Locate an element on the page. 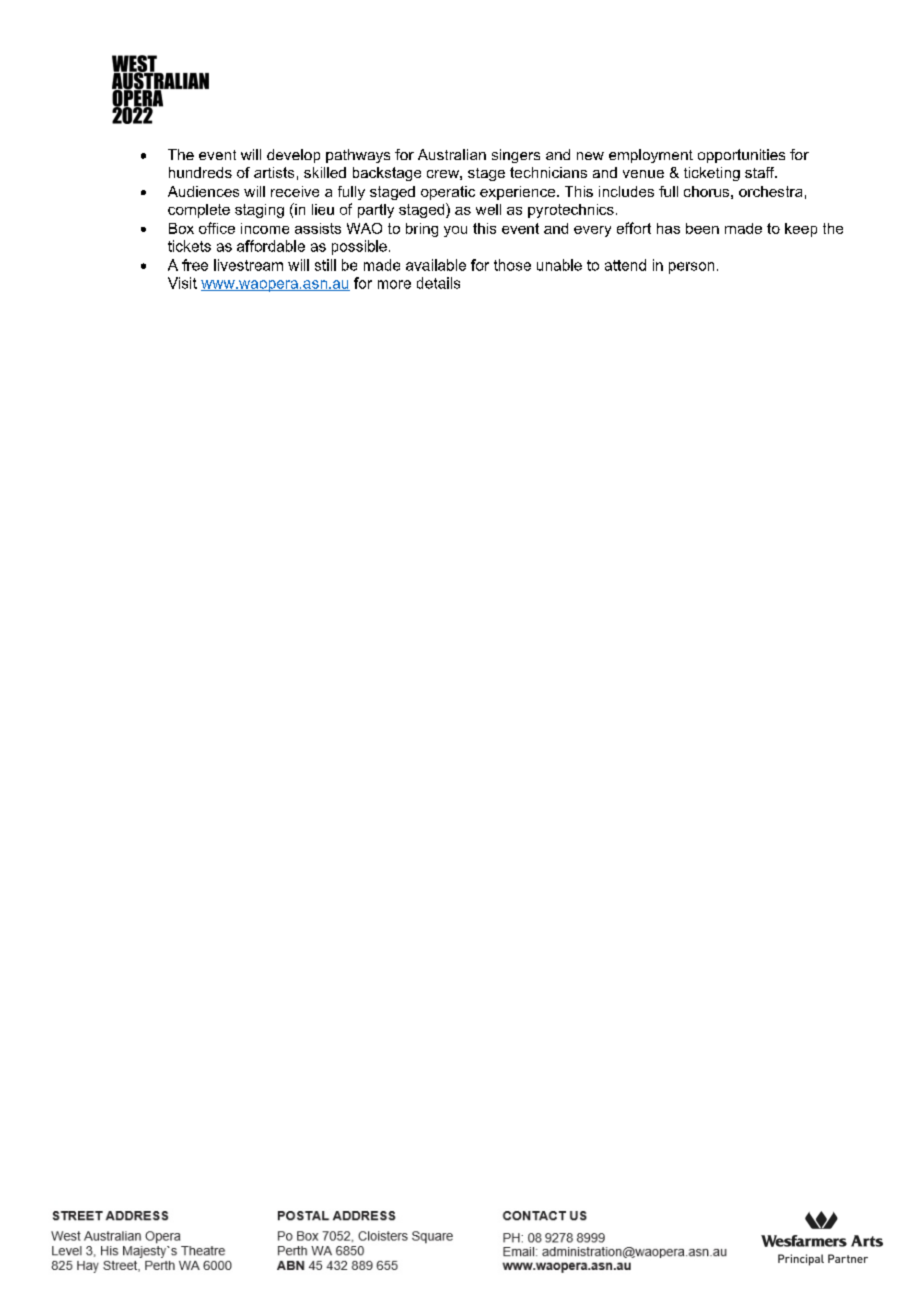 The height and width of the page is (1308, 924). Visit is located at coordinates (182, 283).
